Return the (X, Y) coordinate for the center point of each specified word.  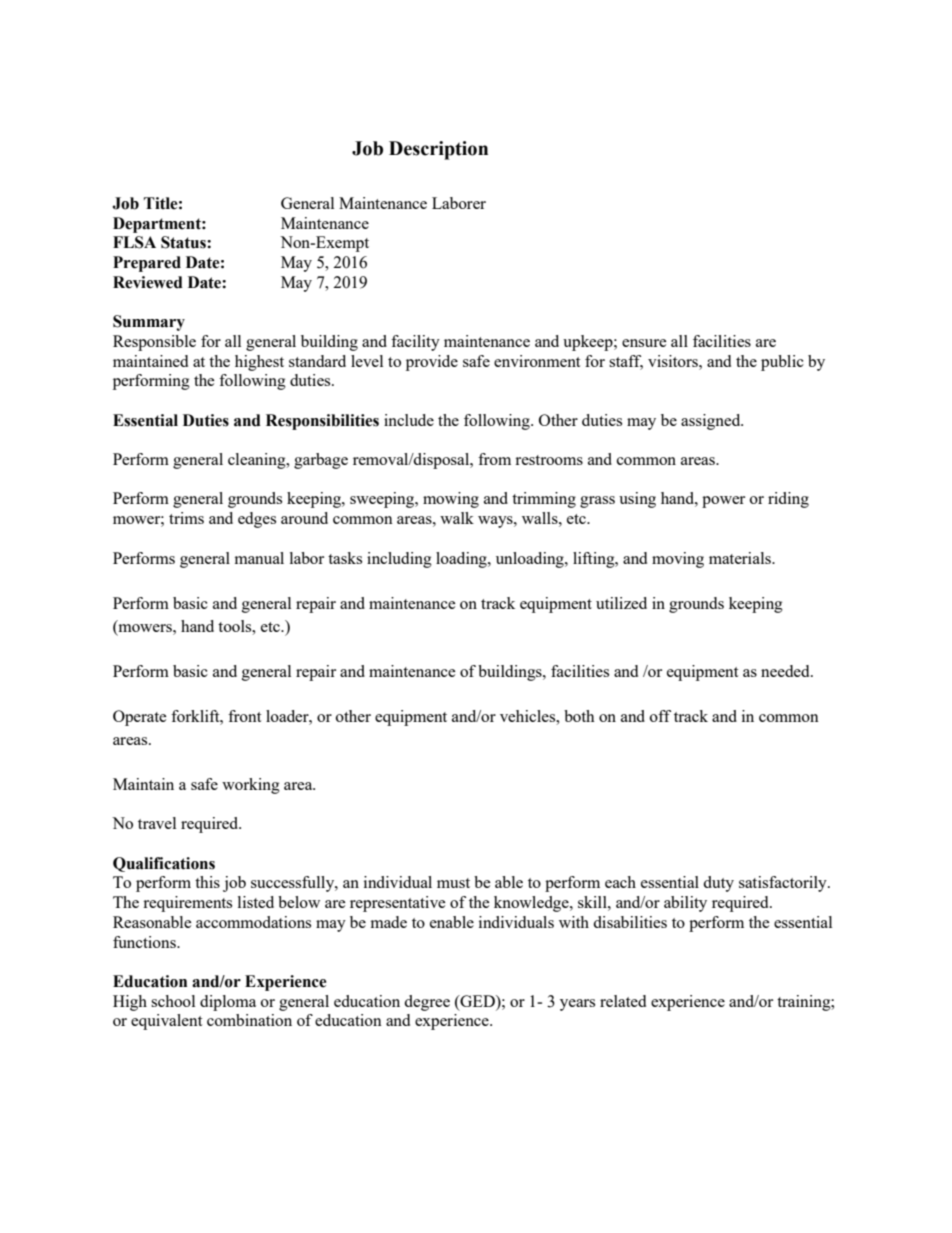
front (244, 716)
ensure (644, 343)
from (494, 459)
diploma (228, 1003)
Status (184, 242)
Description (438, 150)
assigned (712, 422)
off (660, 716)
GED (477, 1001)
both (579, 716)
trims (186, 518)
